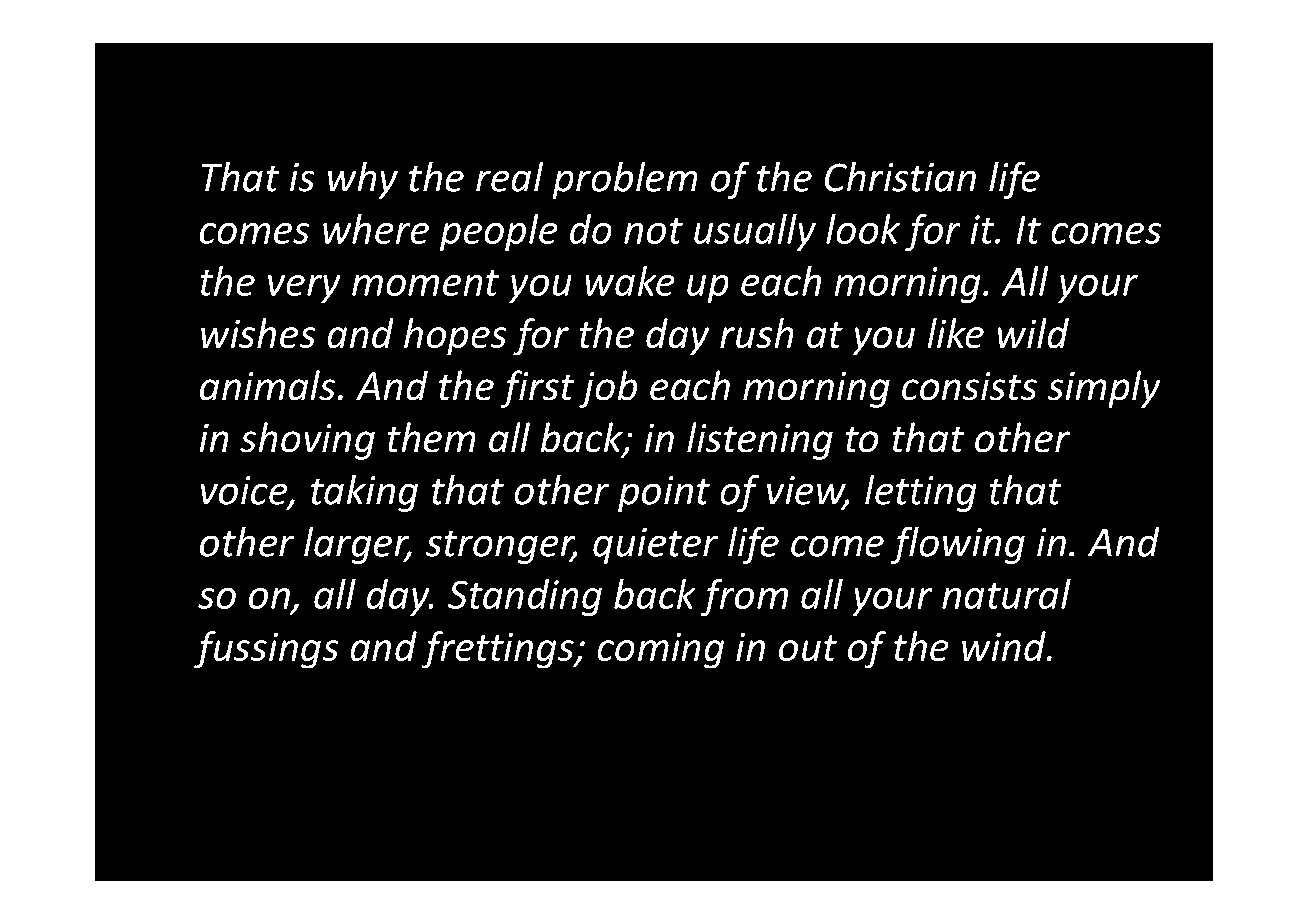  Describe the element at coordinates (363, 180) in the screenshot. I see `why` at that location.
